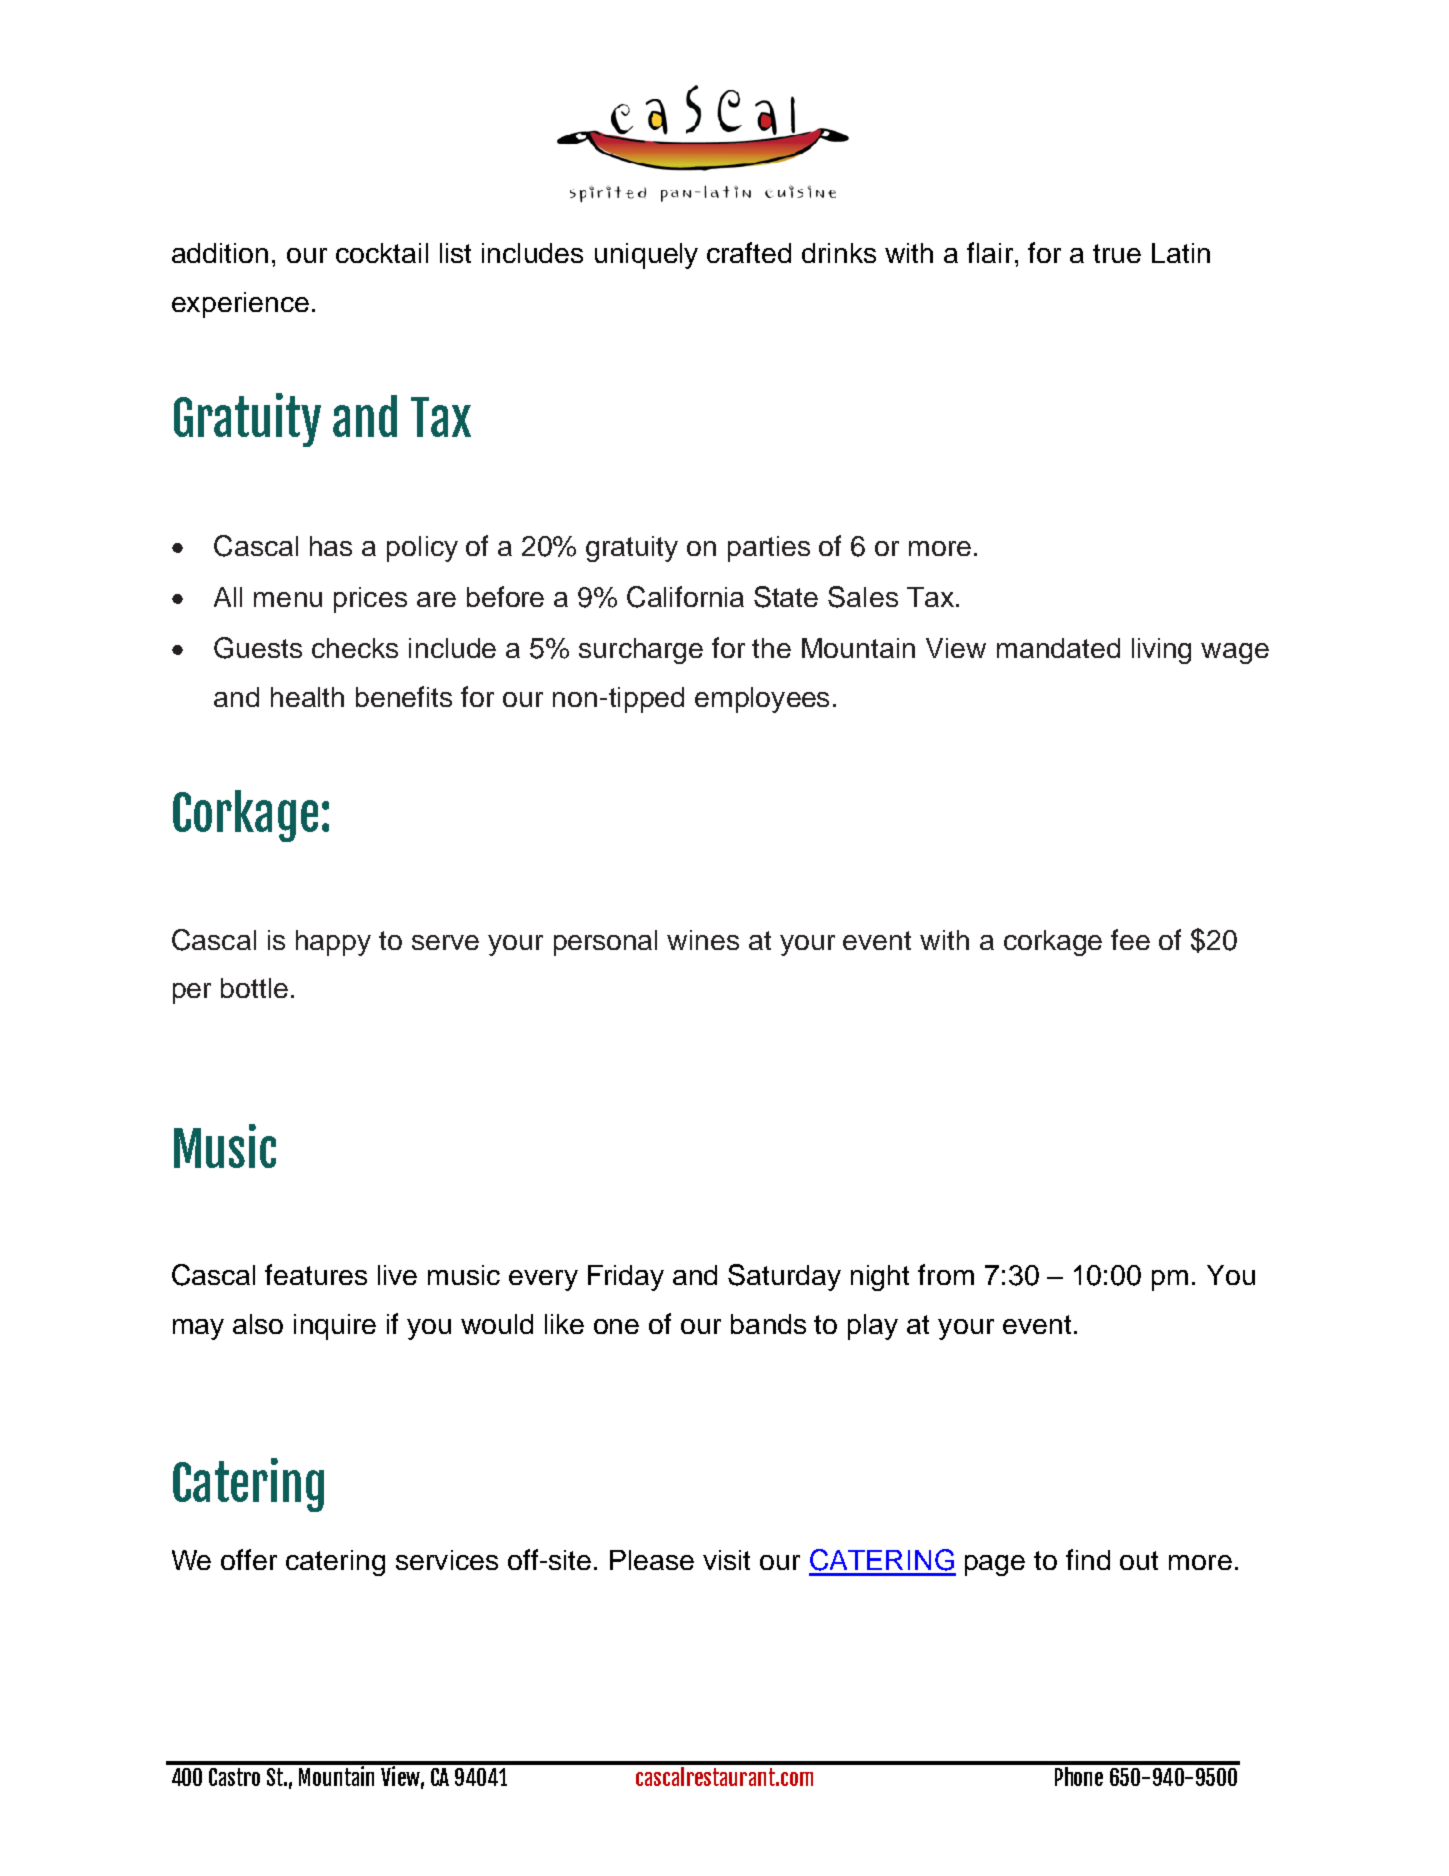 This screenshot has width=1449, height=1876. I want to click on health, so click(307, 697).
